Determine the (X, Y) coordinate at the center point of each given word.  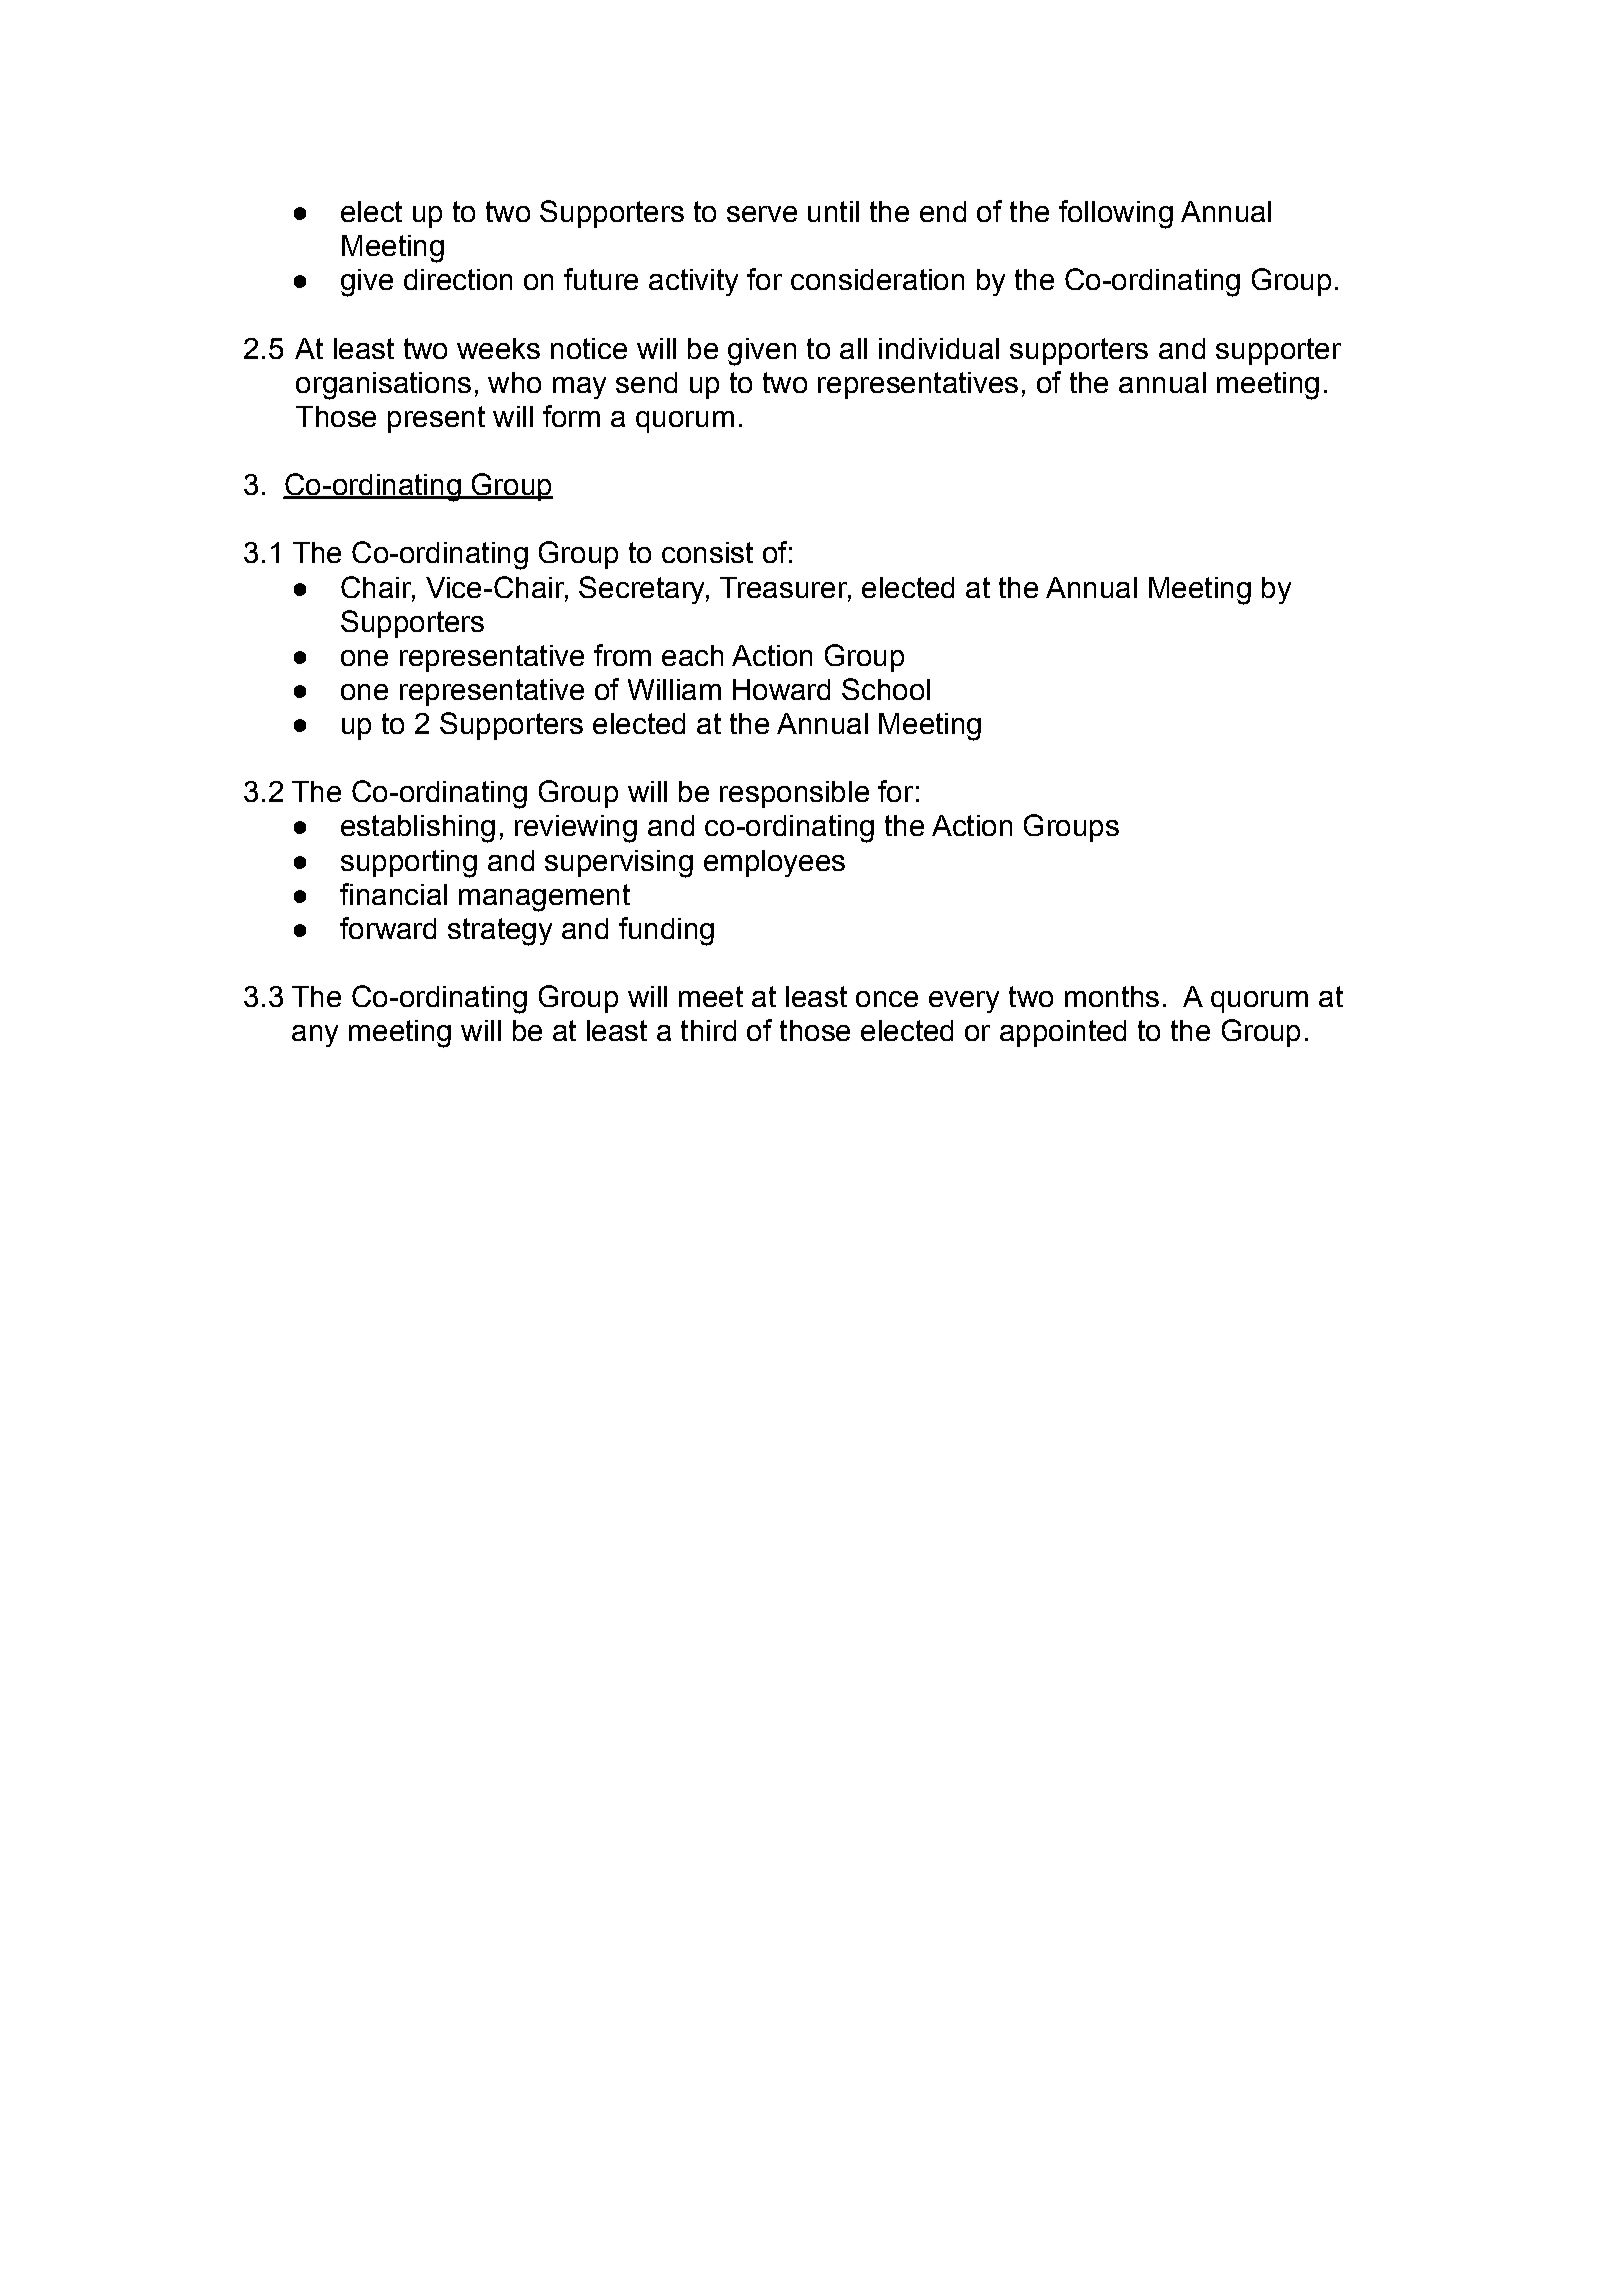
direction (458, 279)
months (1112, 996)
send (646, 382)
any (315, 1036)
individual (939, 348)
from (622, 655)
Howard (781, 689)
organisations (383, 386)
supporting (409, 864)
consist (707, 552)
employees (774, 863)
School (886, 689)
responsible (794, 794)
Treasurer (784, 587)
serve (762, 214)
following (1116, 214)
